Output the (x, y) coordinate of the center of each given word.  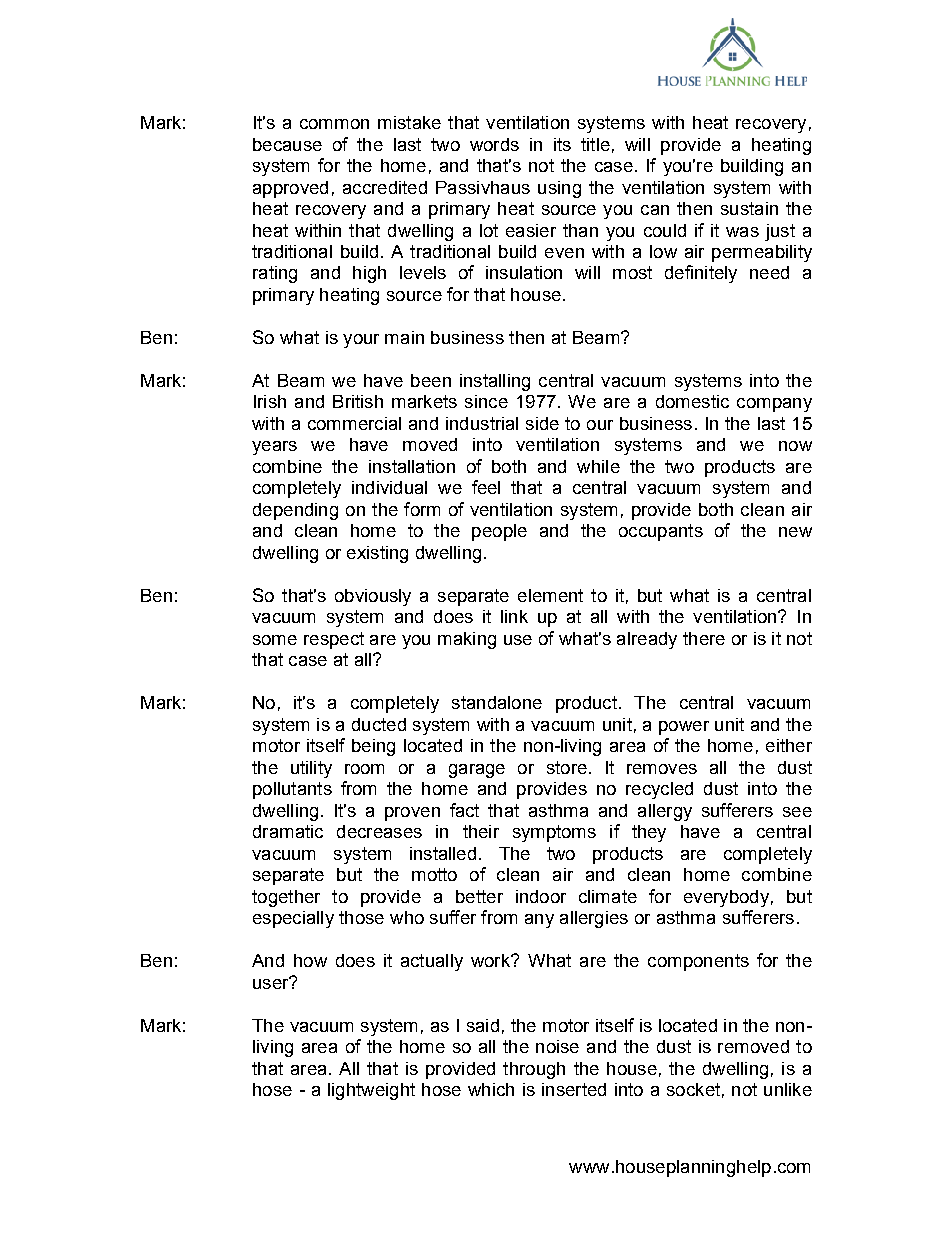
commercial (354, 423)
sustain (749, 208)
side (542, 423)
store (567, 767)
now (795, 446)
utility (311, 769)
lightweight (371, 1091)
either (789, 745)
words (494, 144)
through (534, 1070)
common (334, 124)
